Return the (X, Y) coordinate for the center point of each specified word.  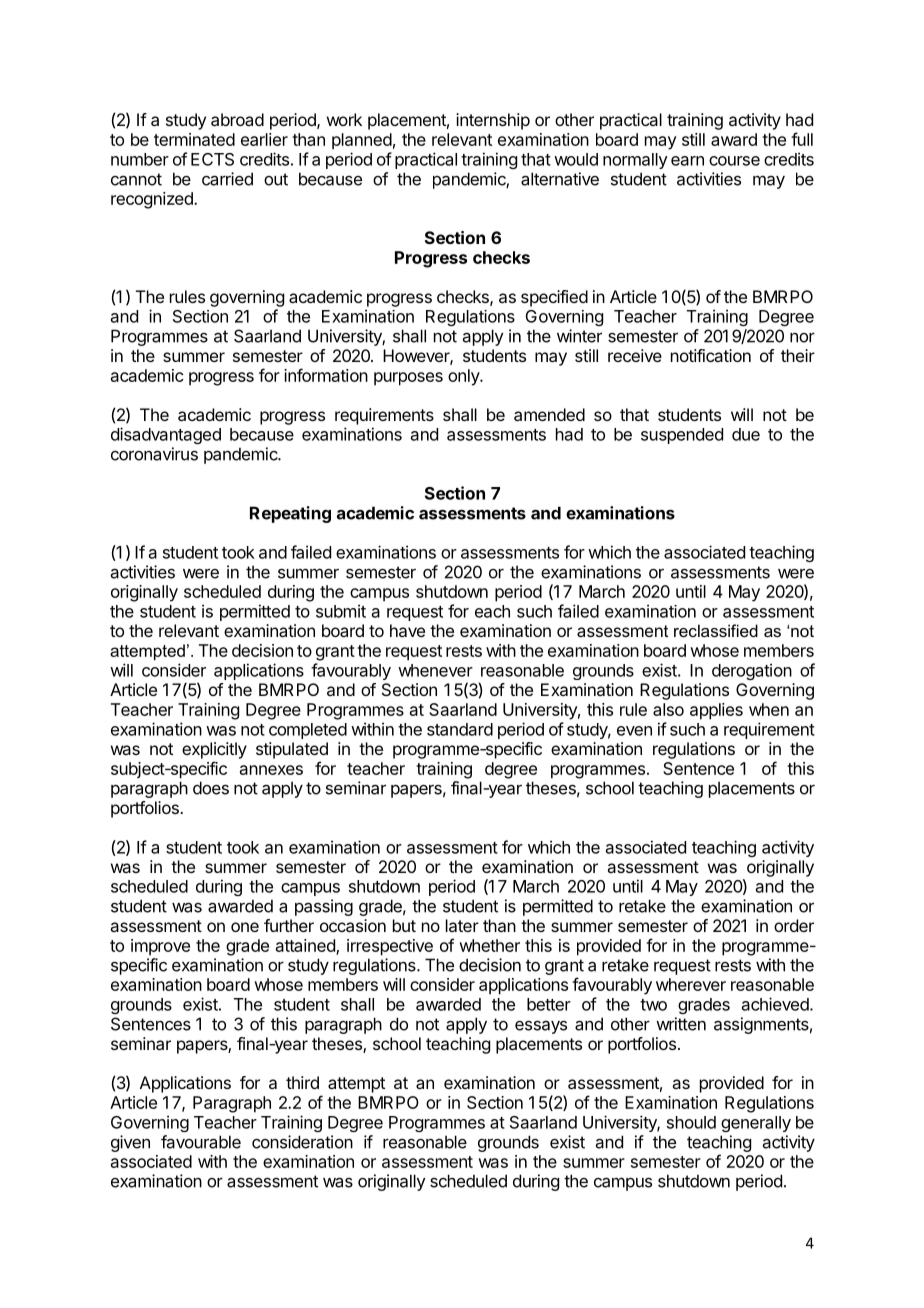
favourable (201, 1142)
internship (493, 121)
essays (541, 1027)
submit (341, 611)
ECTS (212, 159)
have (407, 630)
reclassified (716, 630)
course (734, 161)
